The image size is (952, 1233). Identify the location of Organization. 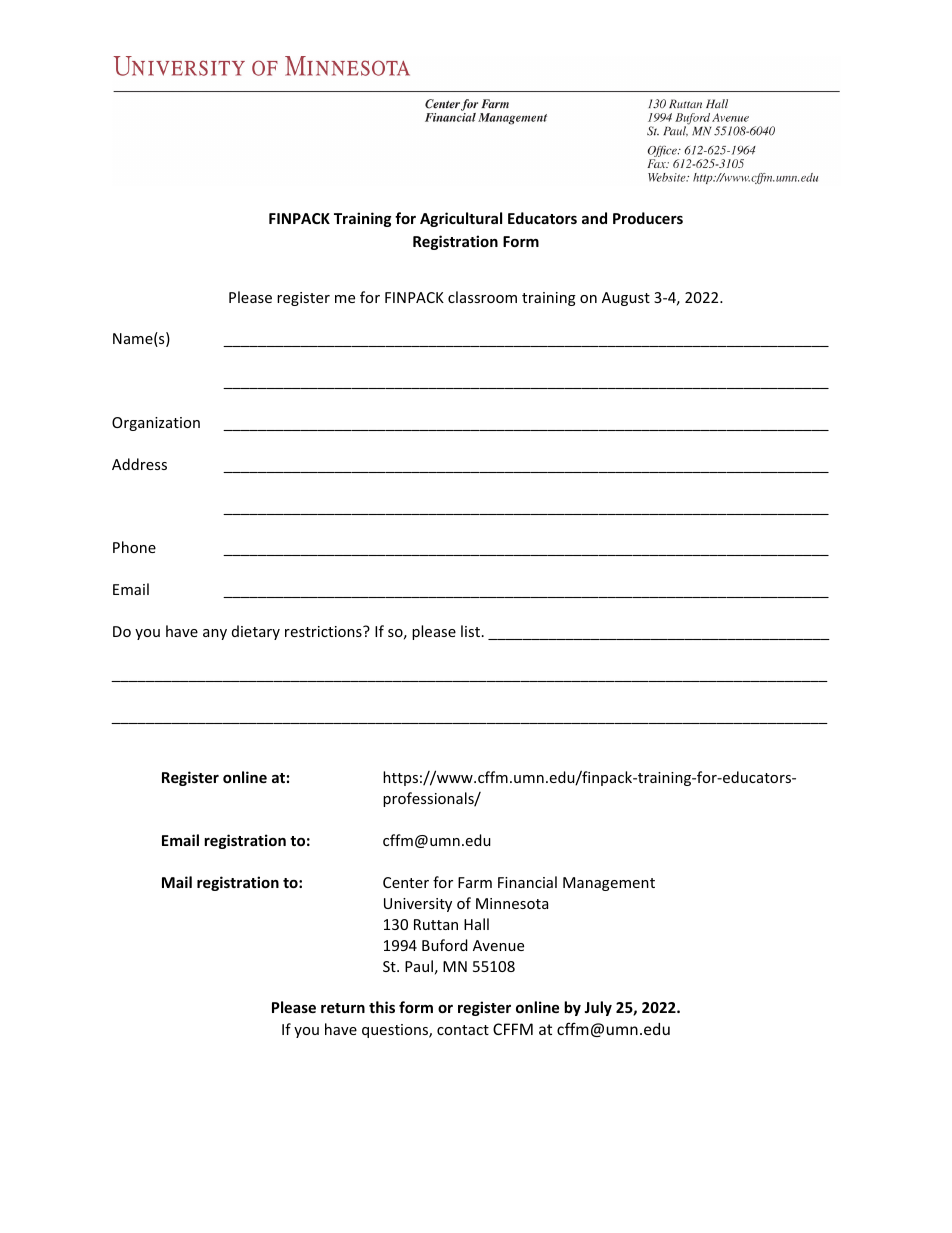
(156, 424).
